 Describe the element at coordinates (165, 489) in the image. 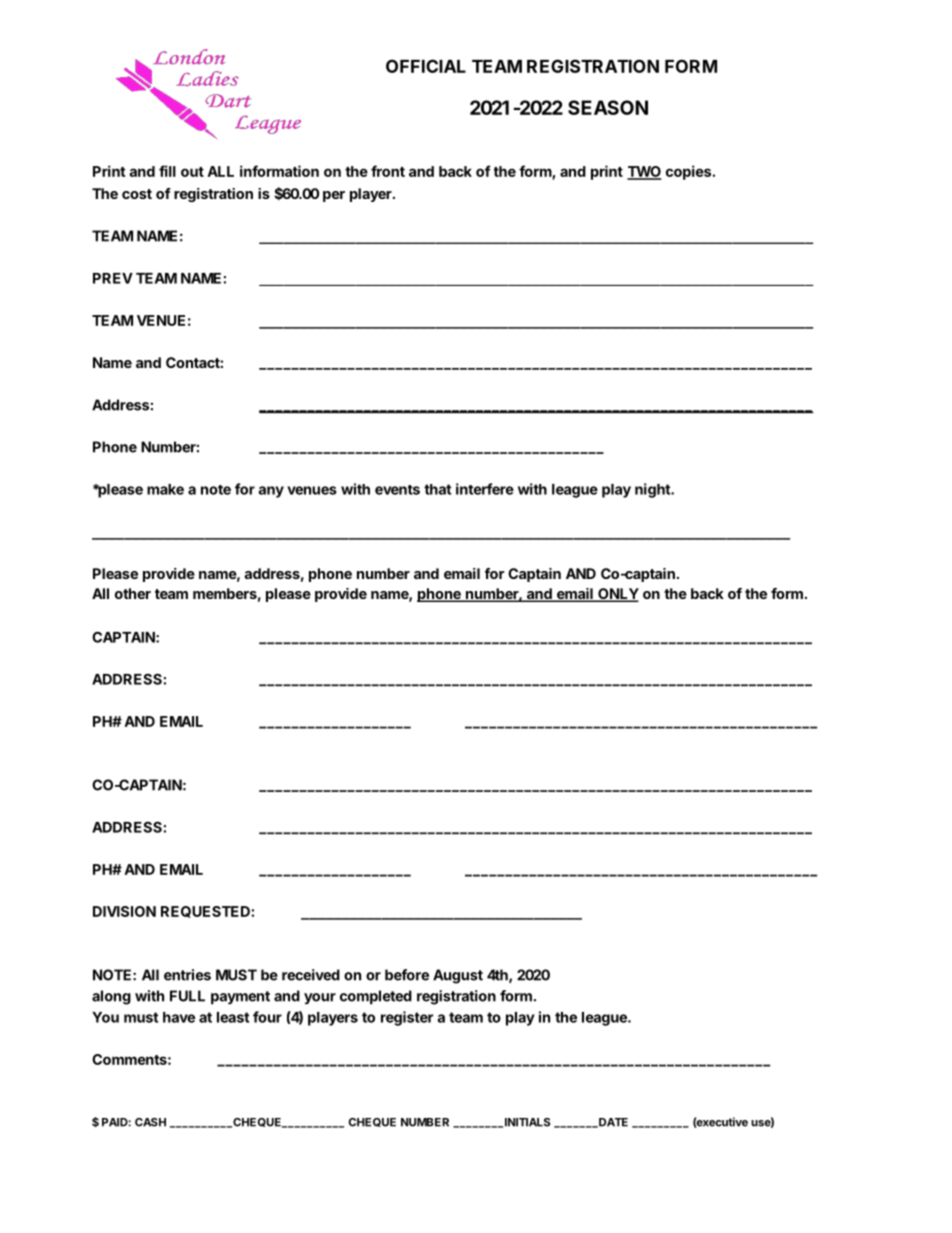

I see `make` at that location.
